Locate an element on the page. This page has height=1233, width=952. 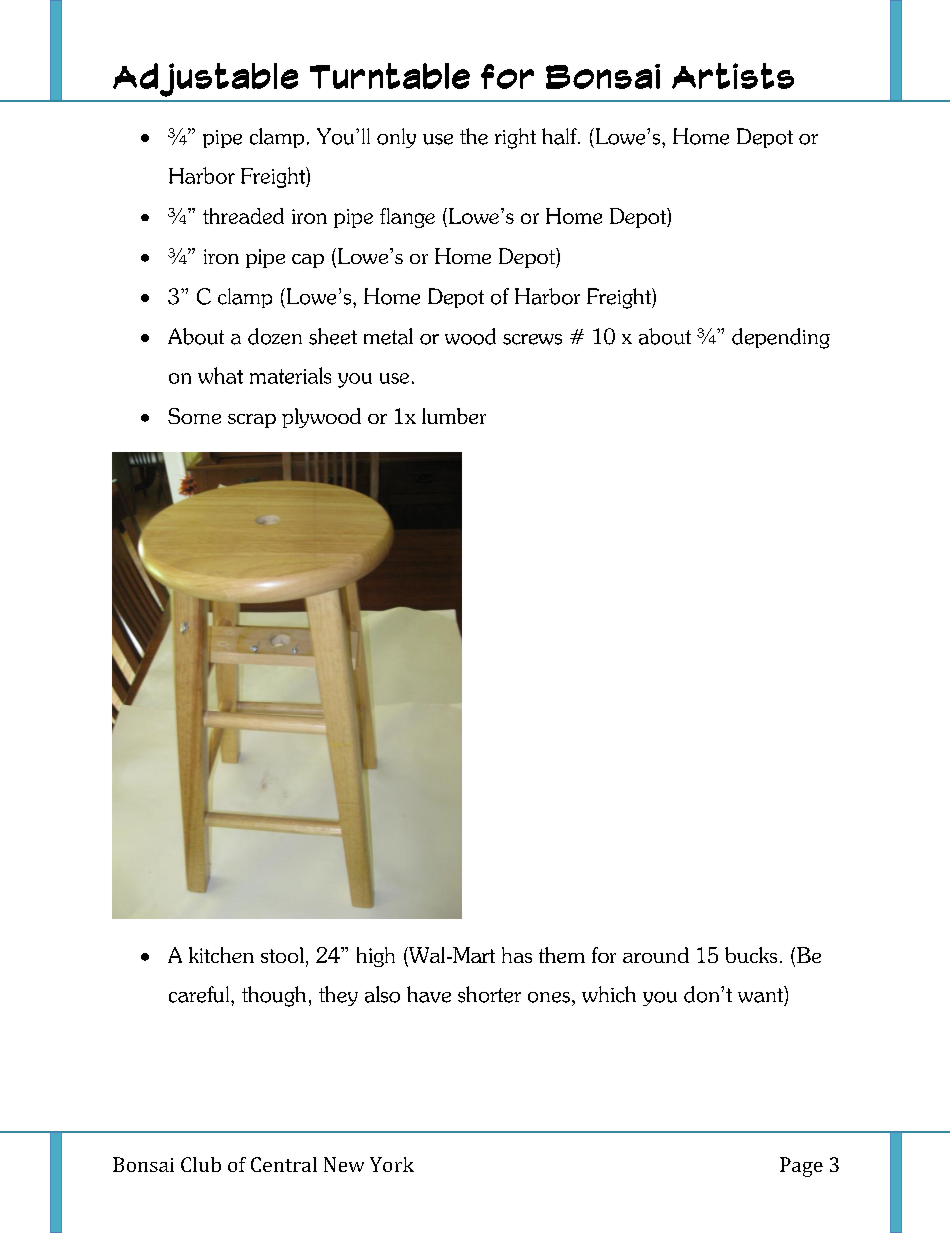
right is located at coordinates (515, 138).
